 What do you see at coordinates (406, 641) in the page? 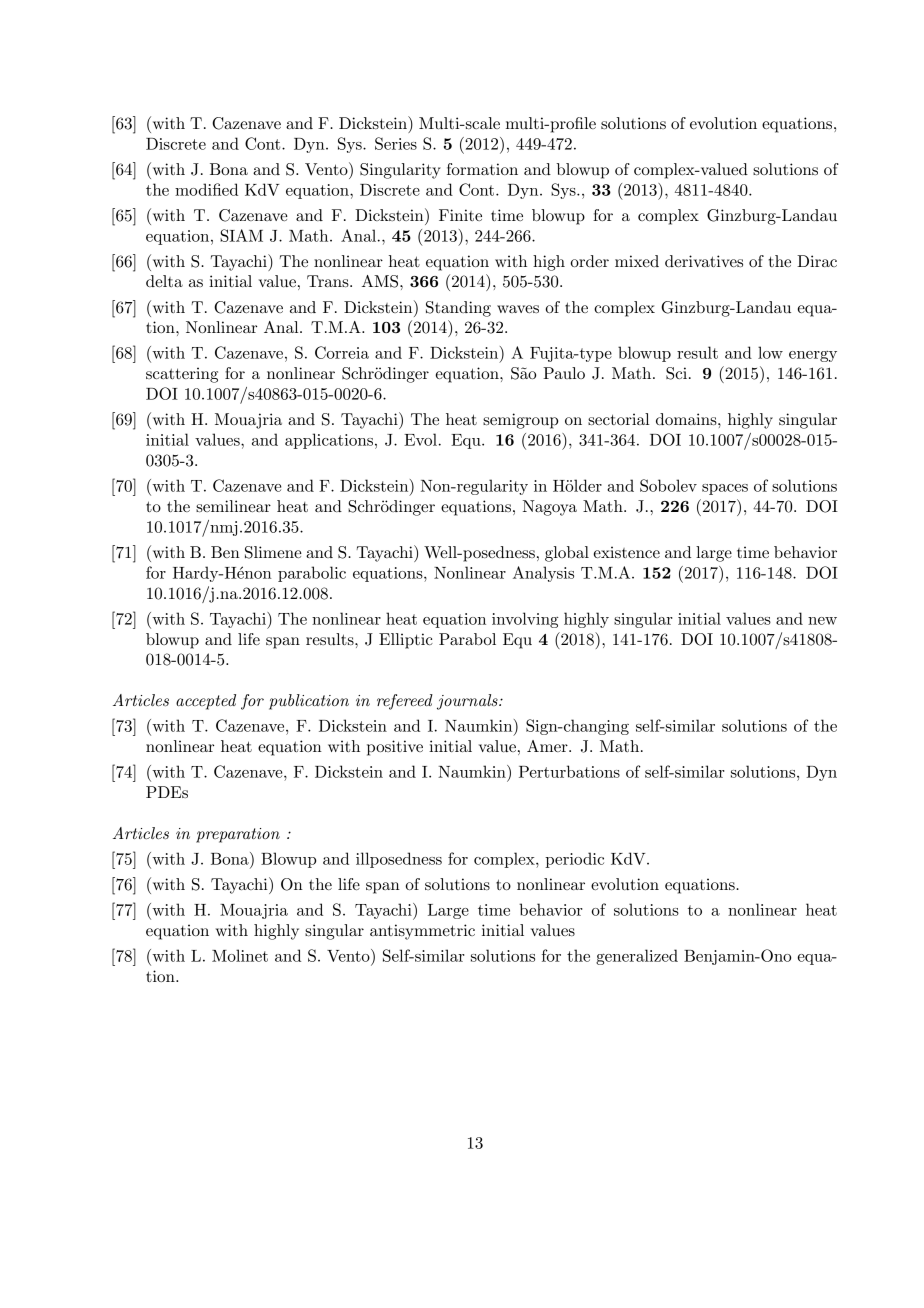
I see `Elliptic` at bounding box center [406, 641].
